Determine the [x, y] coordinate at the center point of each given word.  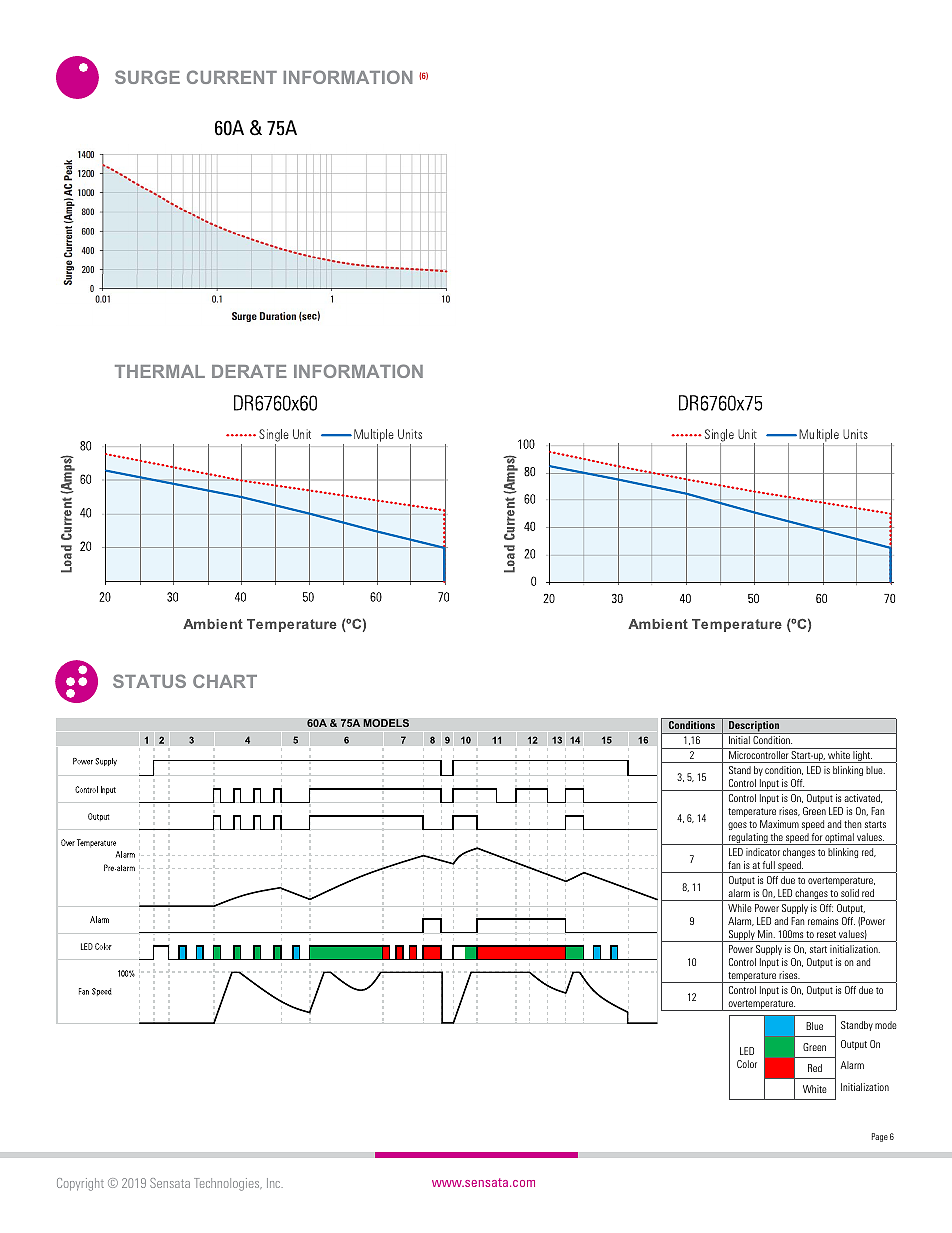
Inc [275, 1183]
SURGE [147, 77]
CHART [225, 681]
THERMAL [160, 371]
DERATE [249, 371]
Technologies [228, 1184]
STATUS [149, 681]
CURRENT [232, 77]
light [862, 757]
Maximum [779, 824]
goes [737, 826]
